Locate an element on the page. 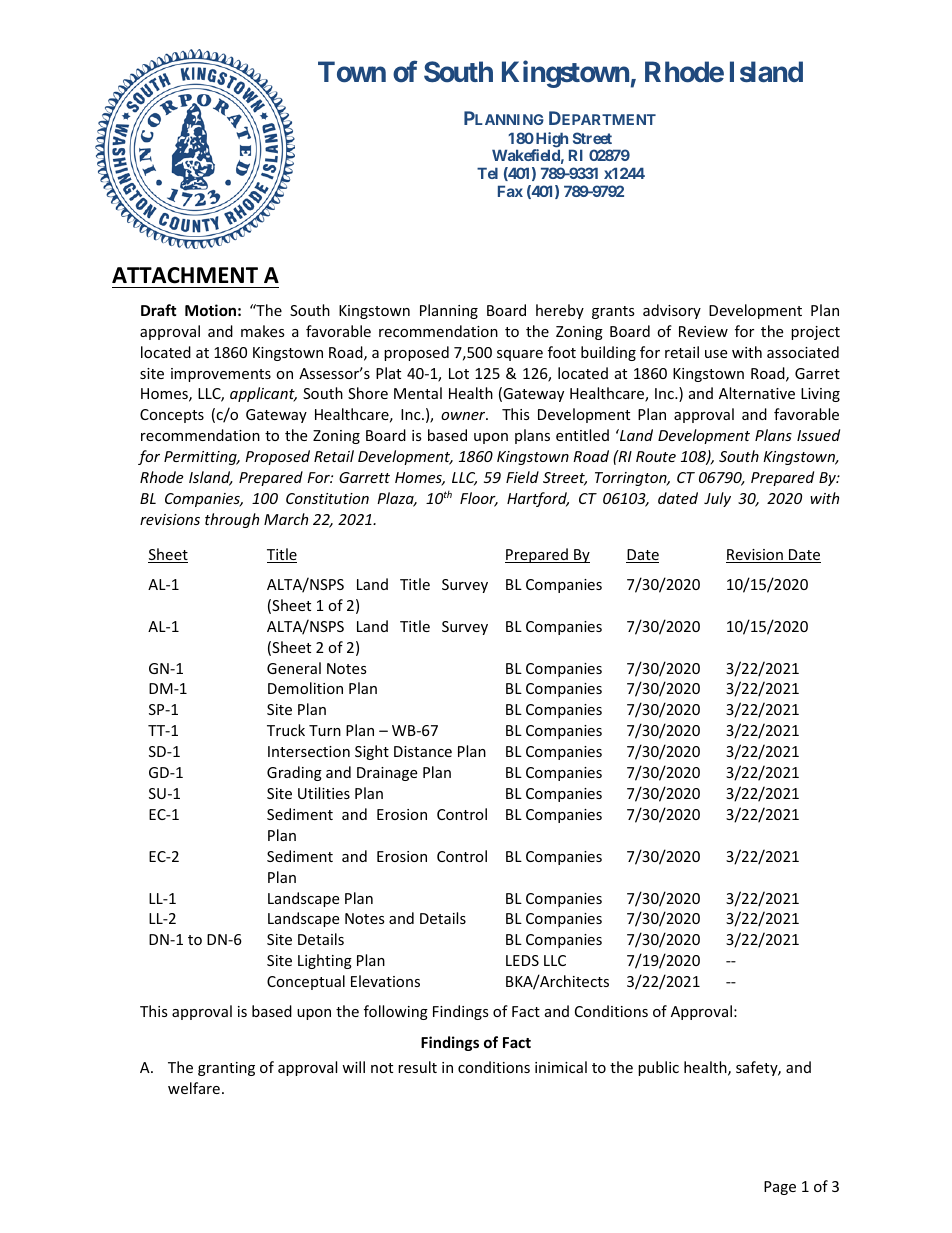  welfare is located at coordinates (194, 1088).
